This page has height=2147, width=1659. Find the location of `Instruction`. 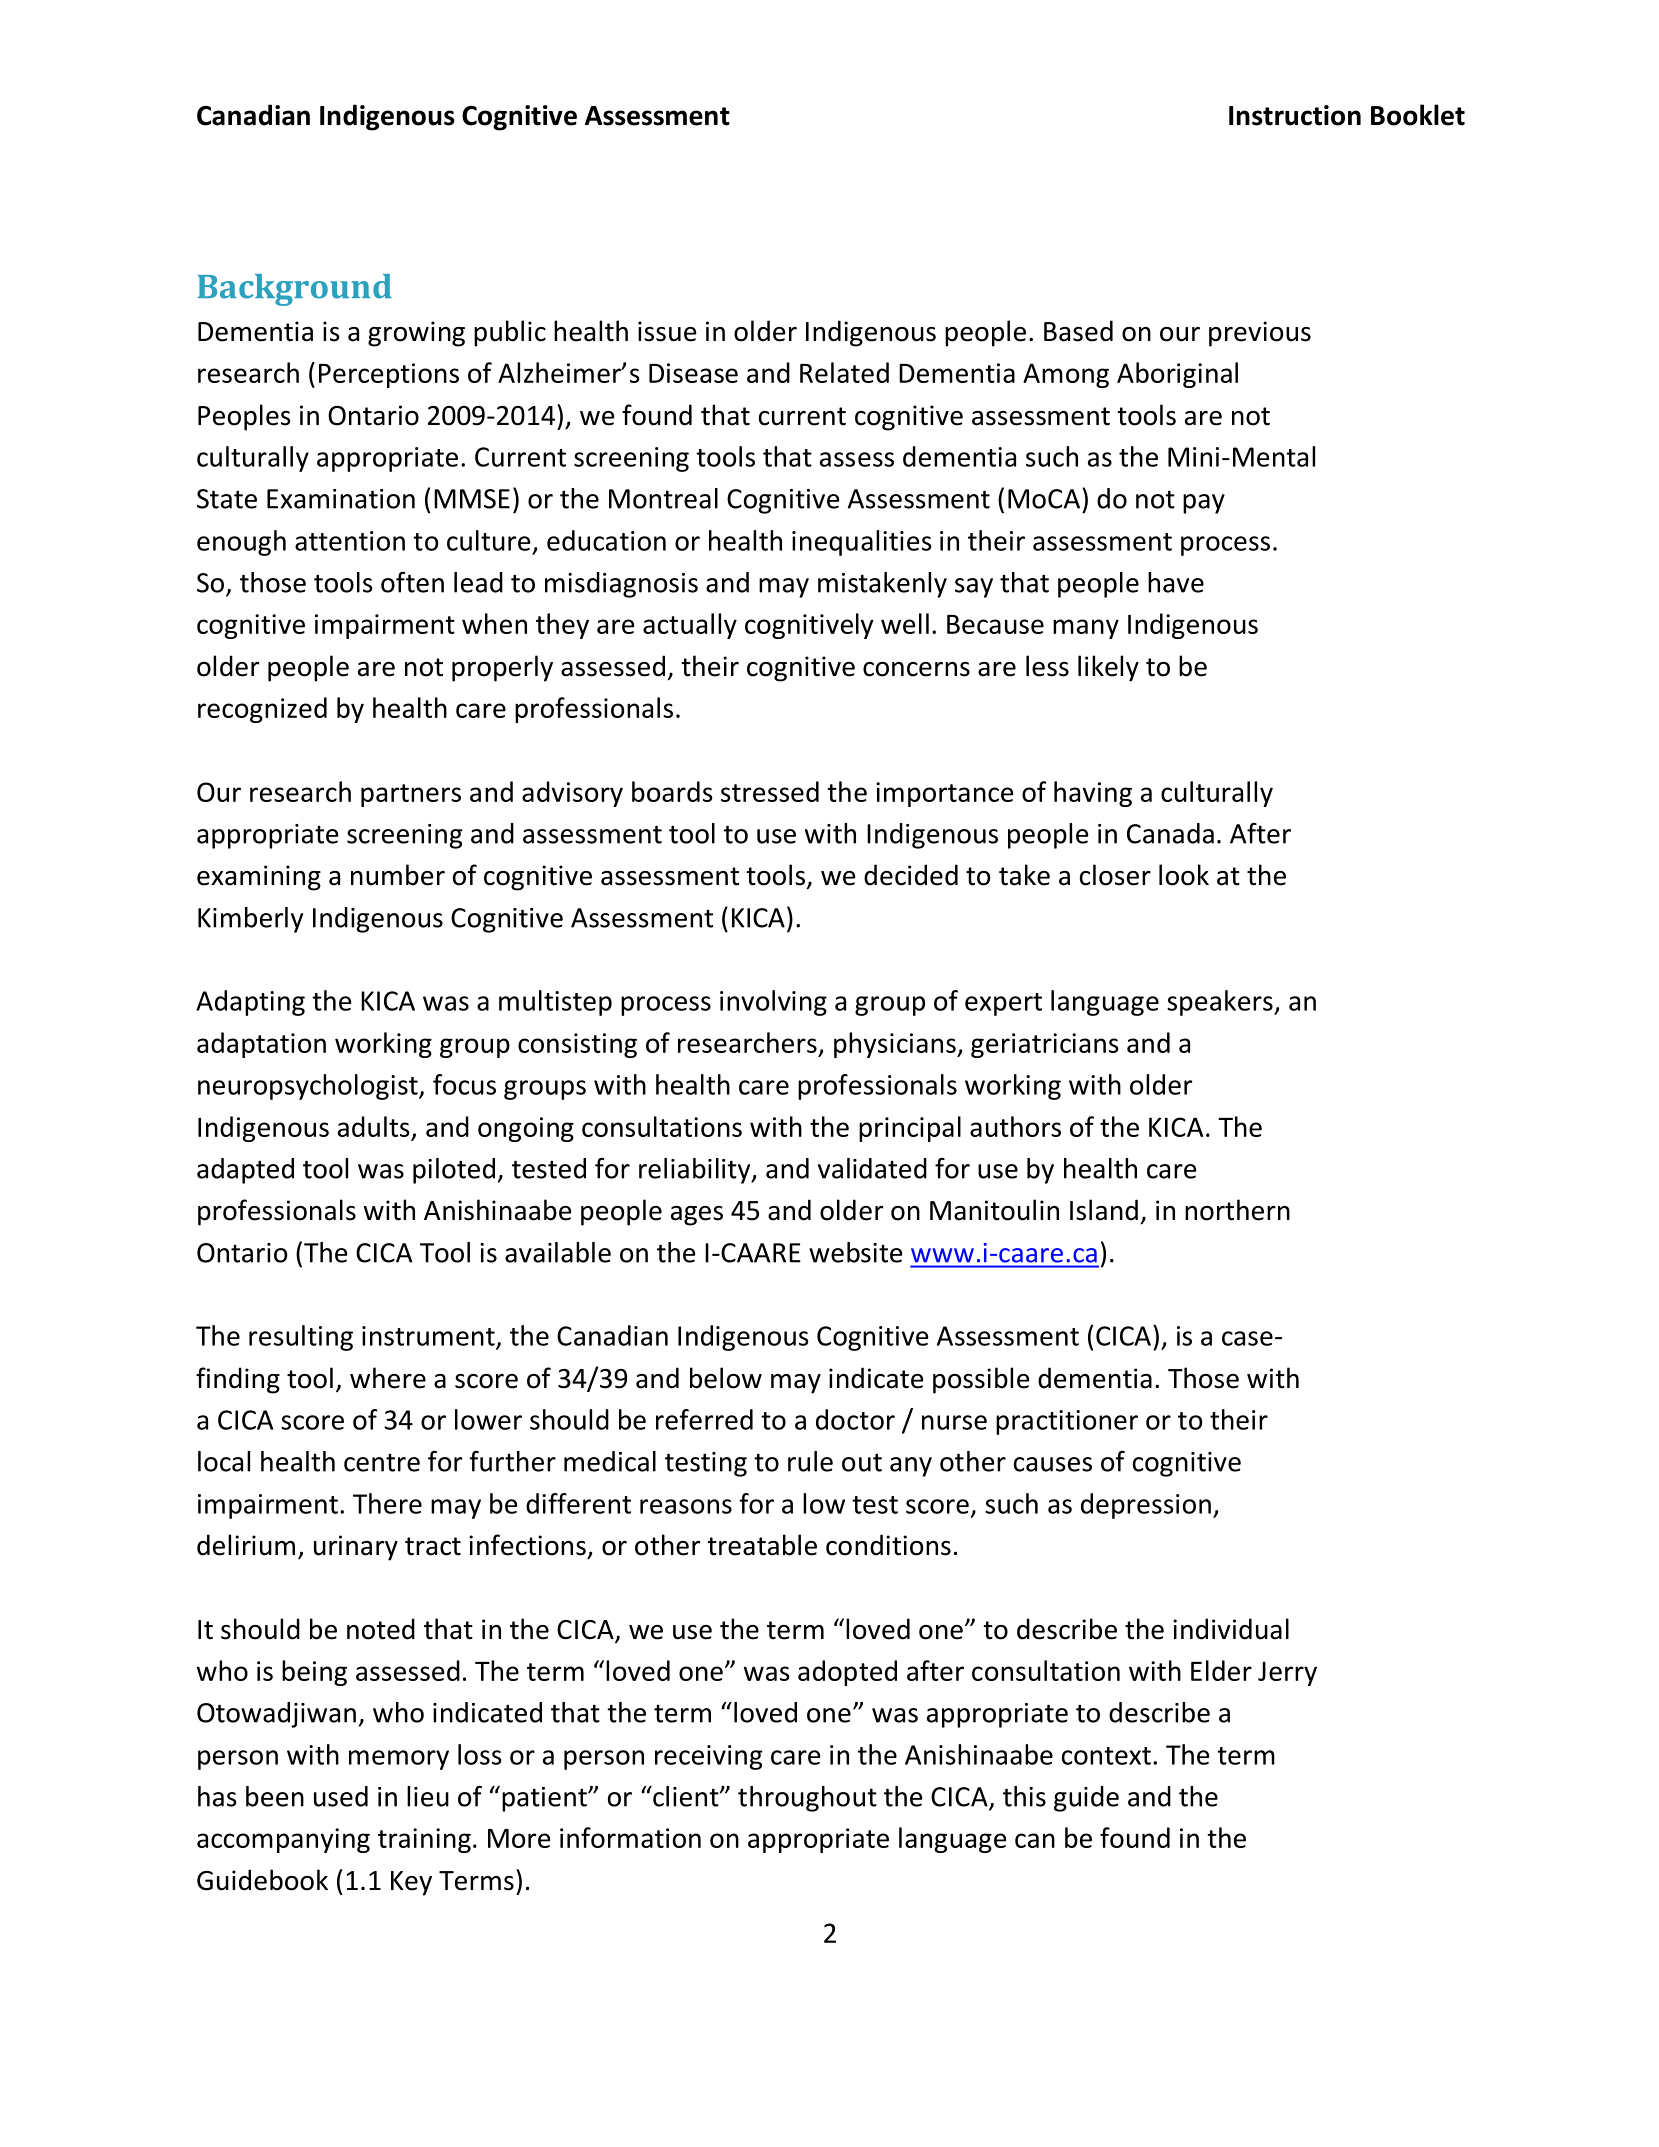

Instruction is located at coordinates (1295, 115).
